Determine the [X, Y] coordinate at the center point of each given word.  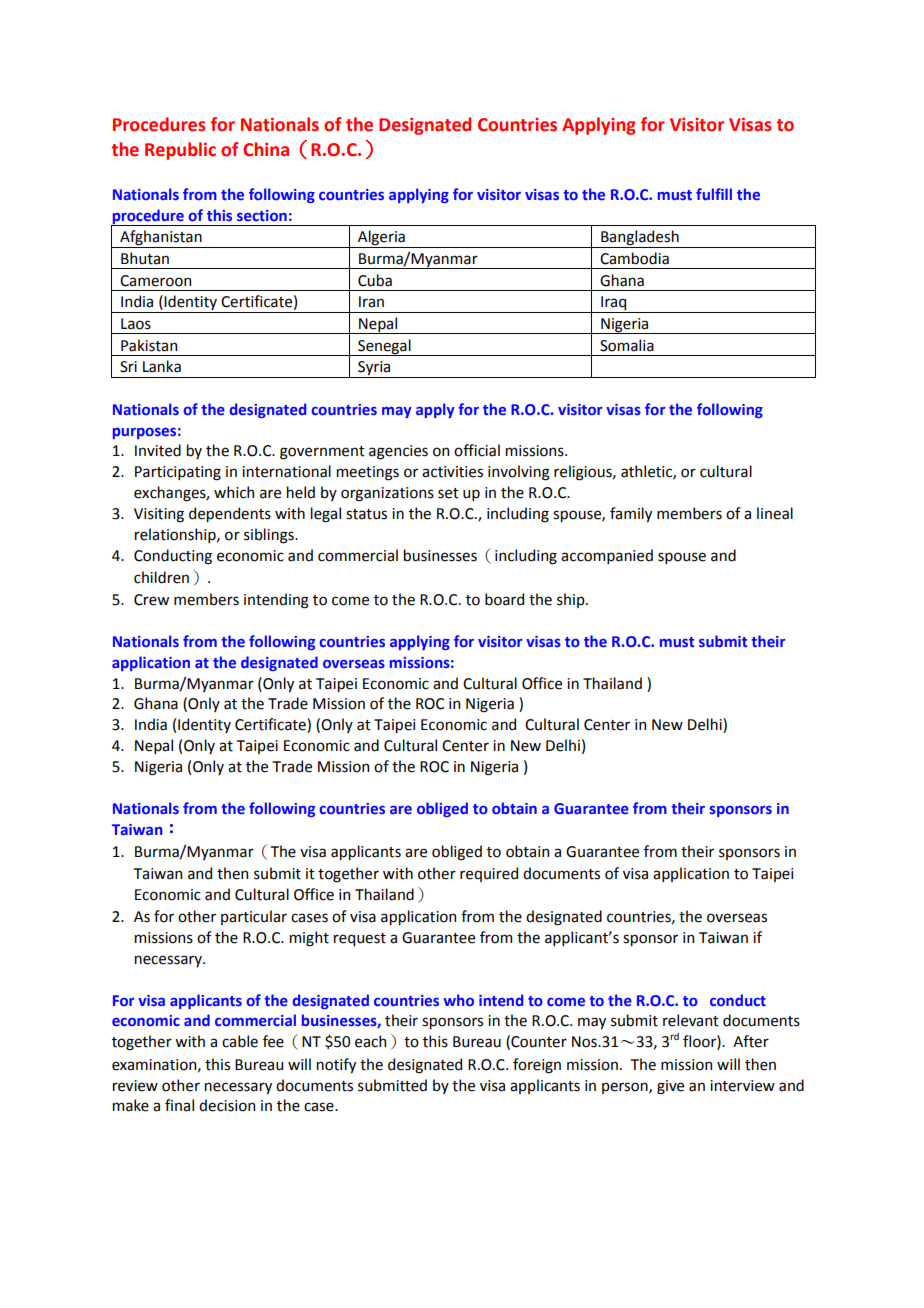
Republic [180, 151]
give [670, 1087]
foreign [537, 1066]
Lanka [162, 366]
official [477, 450]
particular [254, 917]
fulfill [714, 194]
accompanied [607, 556]
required [489, 874]
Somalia [627, 345]
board [504, 599]
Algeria [381, 239]
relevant [691, 1020]
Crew [151, 600]
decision [227, 1105]
